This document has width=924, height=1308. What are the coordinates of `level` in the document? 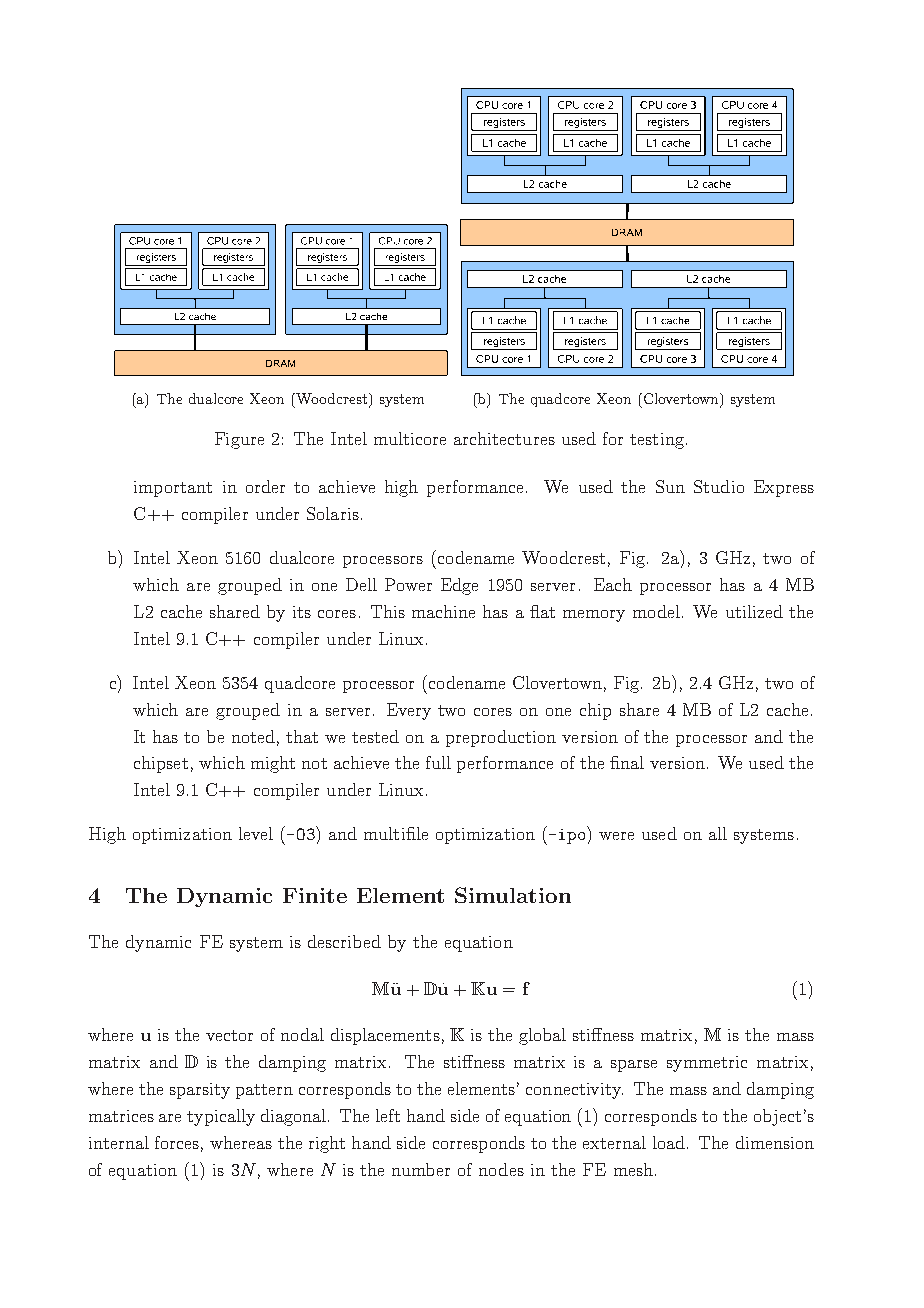 It's located at (256, 833).
